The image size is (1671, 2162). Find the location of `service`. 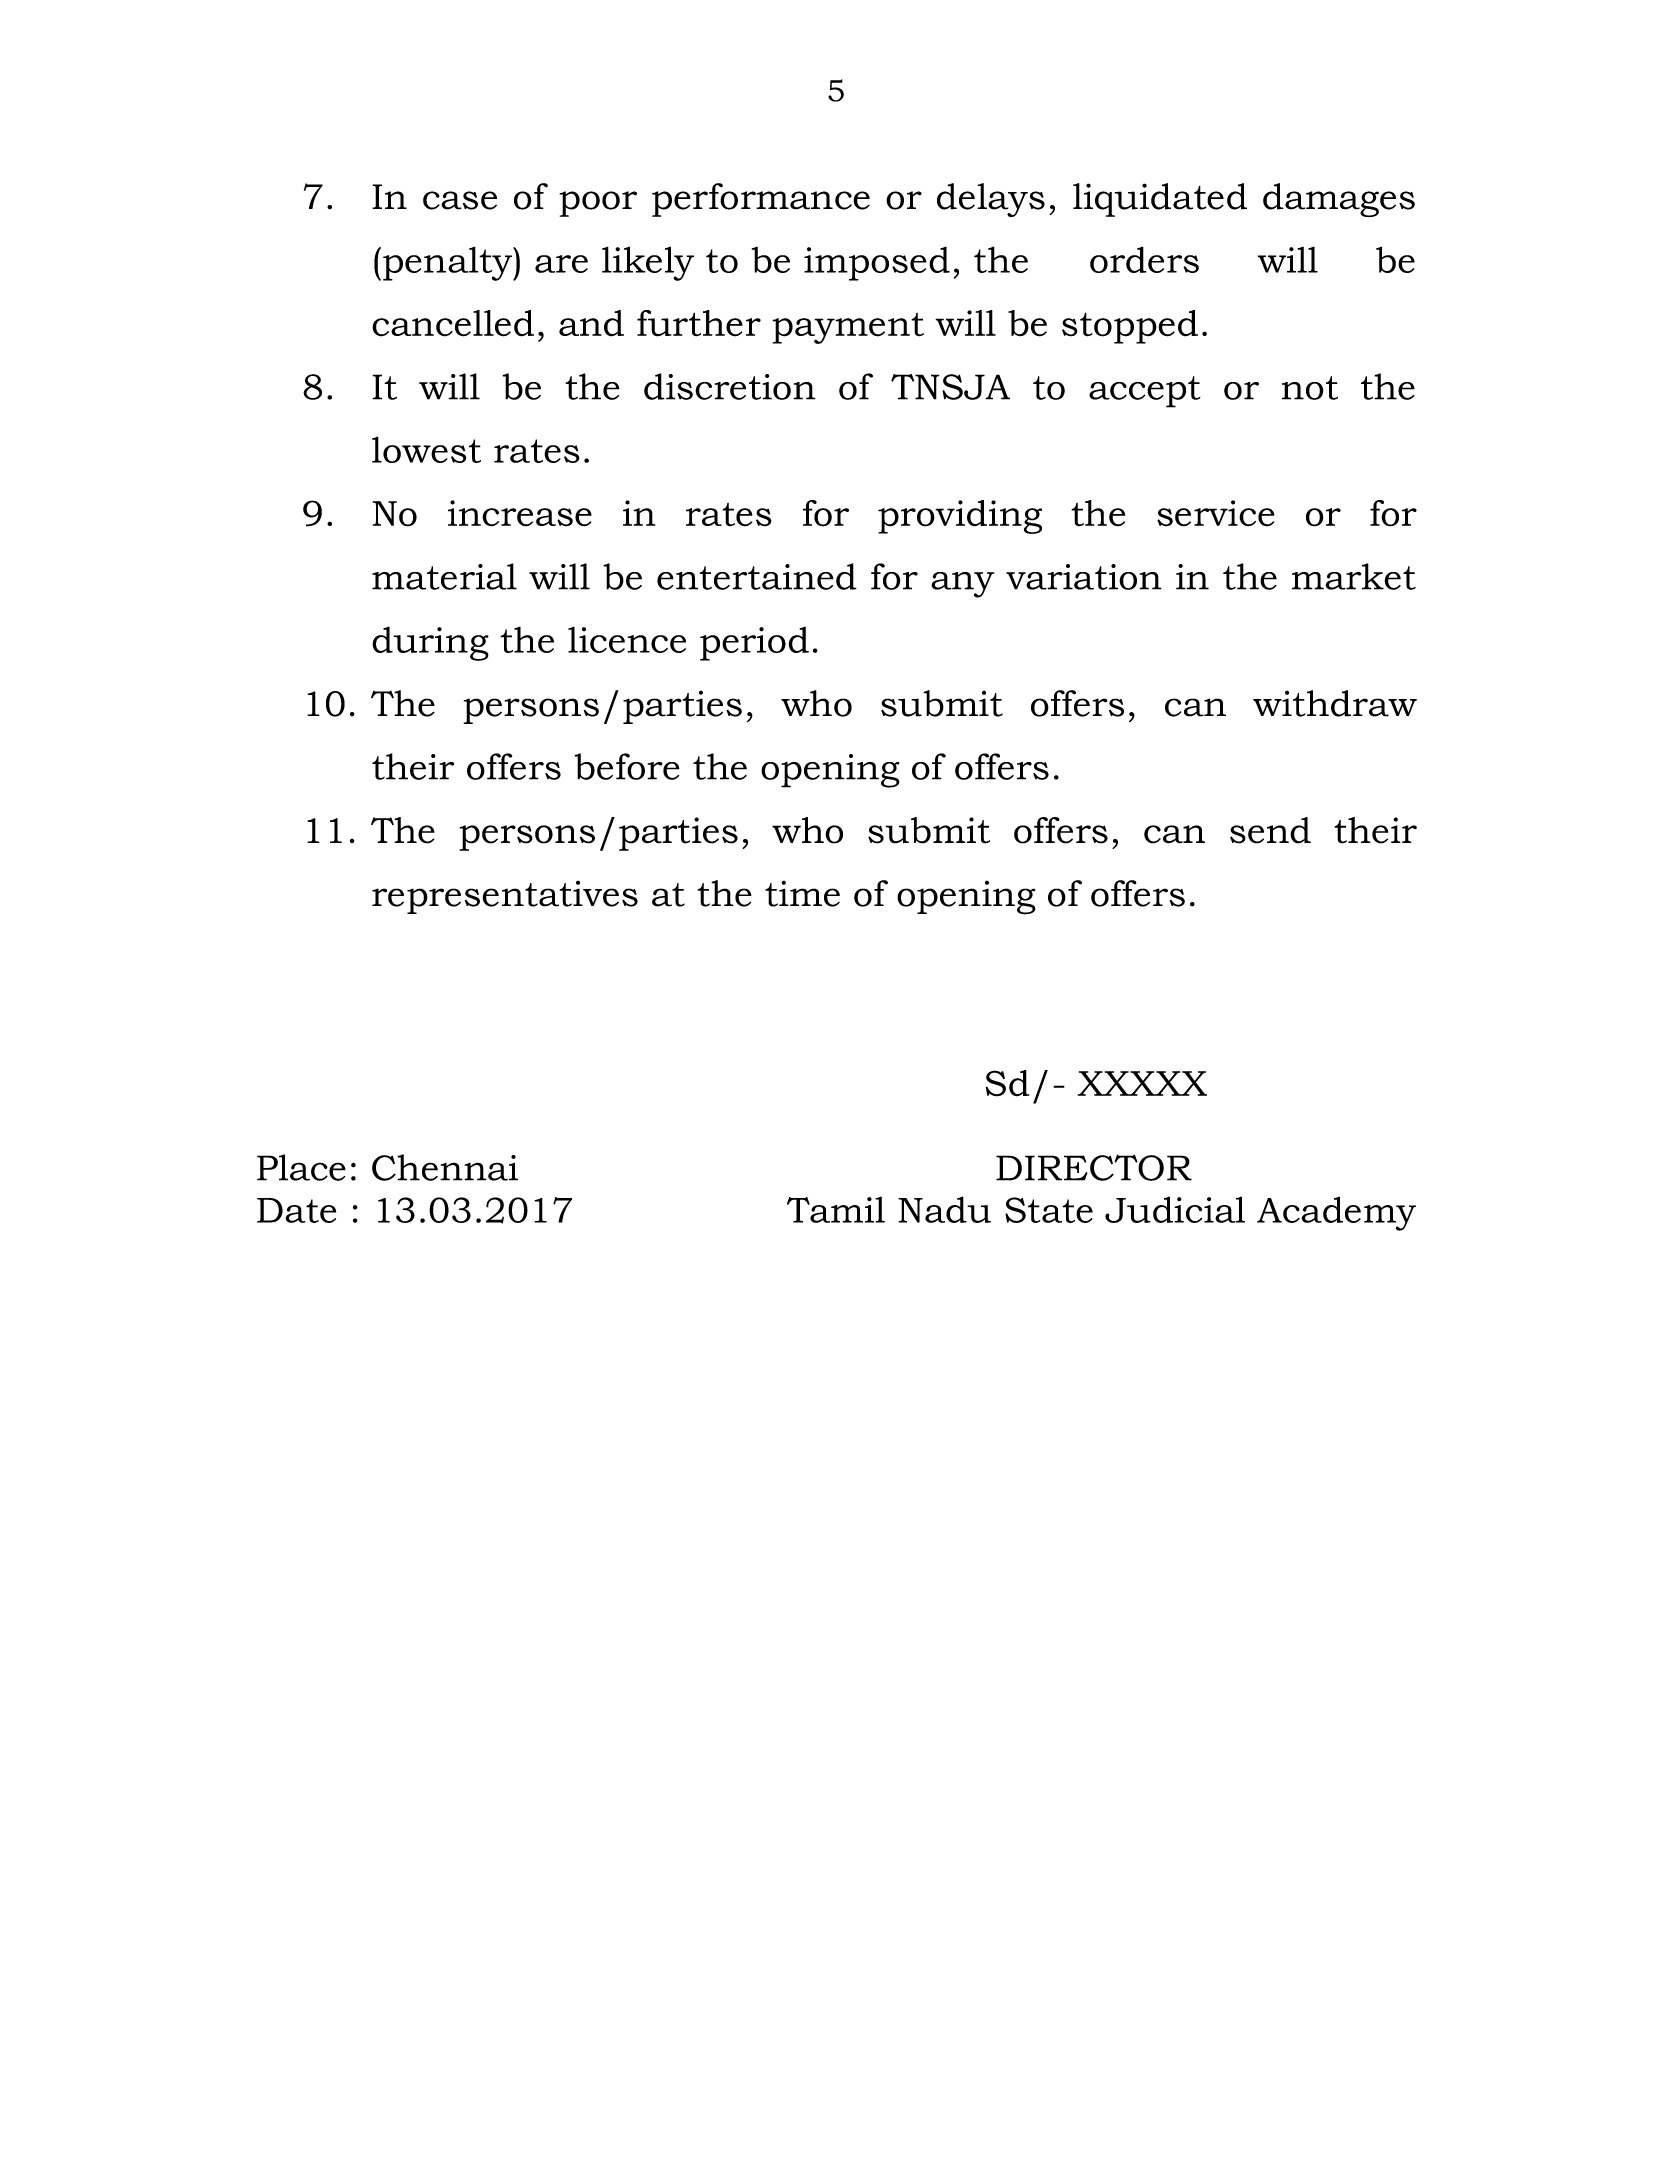

service is located at coordinates (1216, 513).
